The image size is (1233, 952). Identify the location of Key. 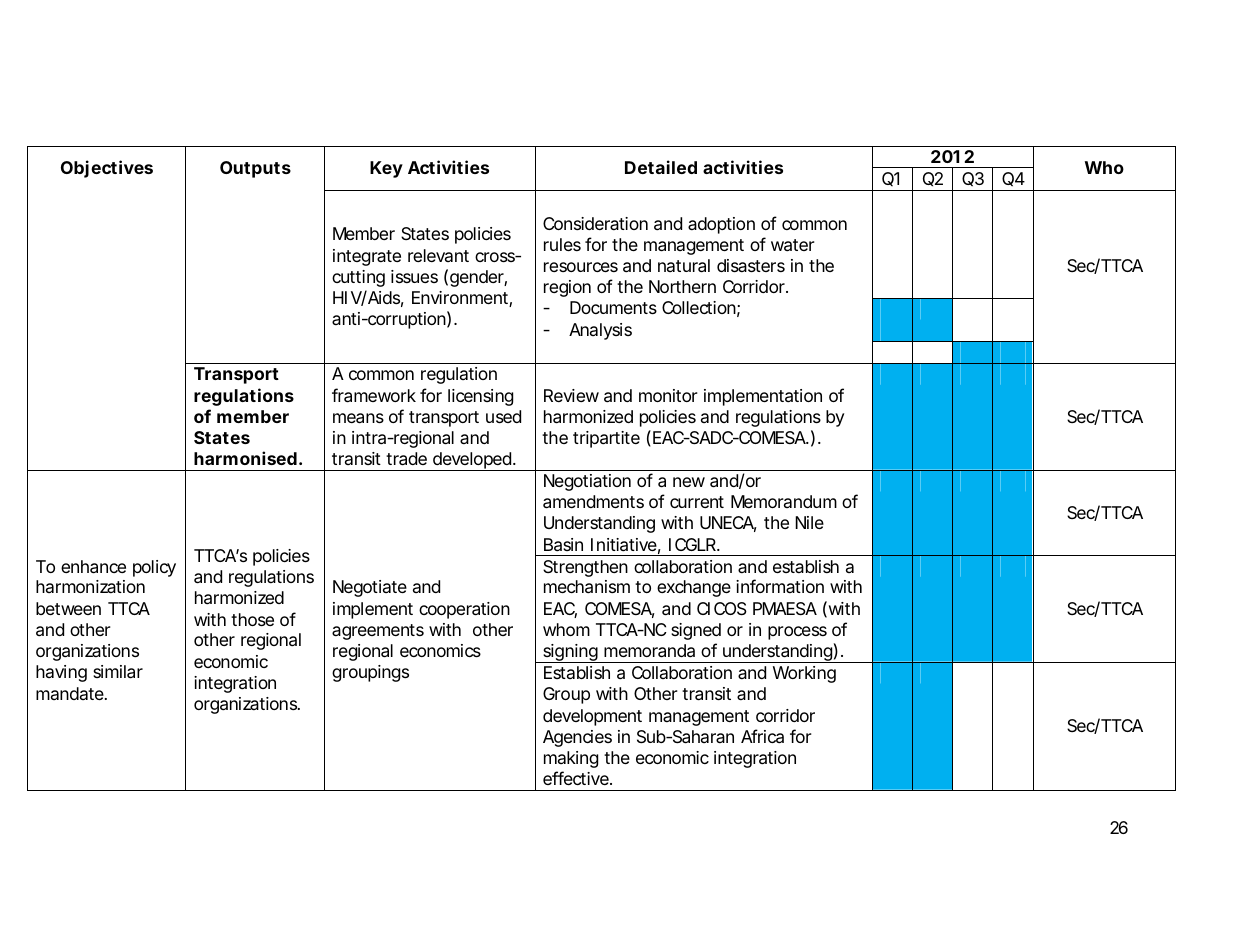
(386, 169).
